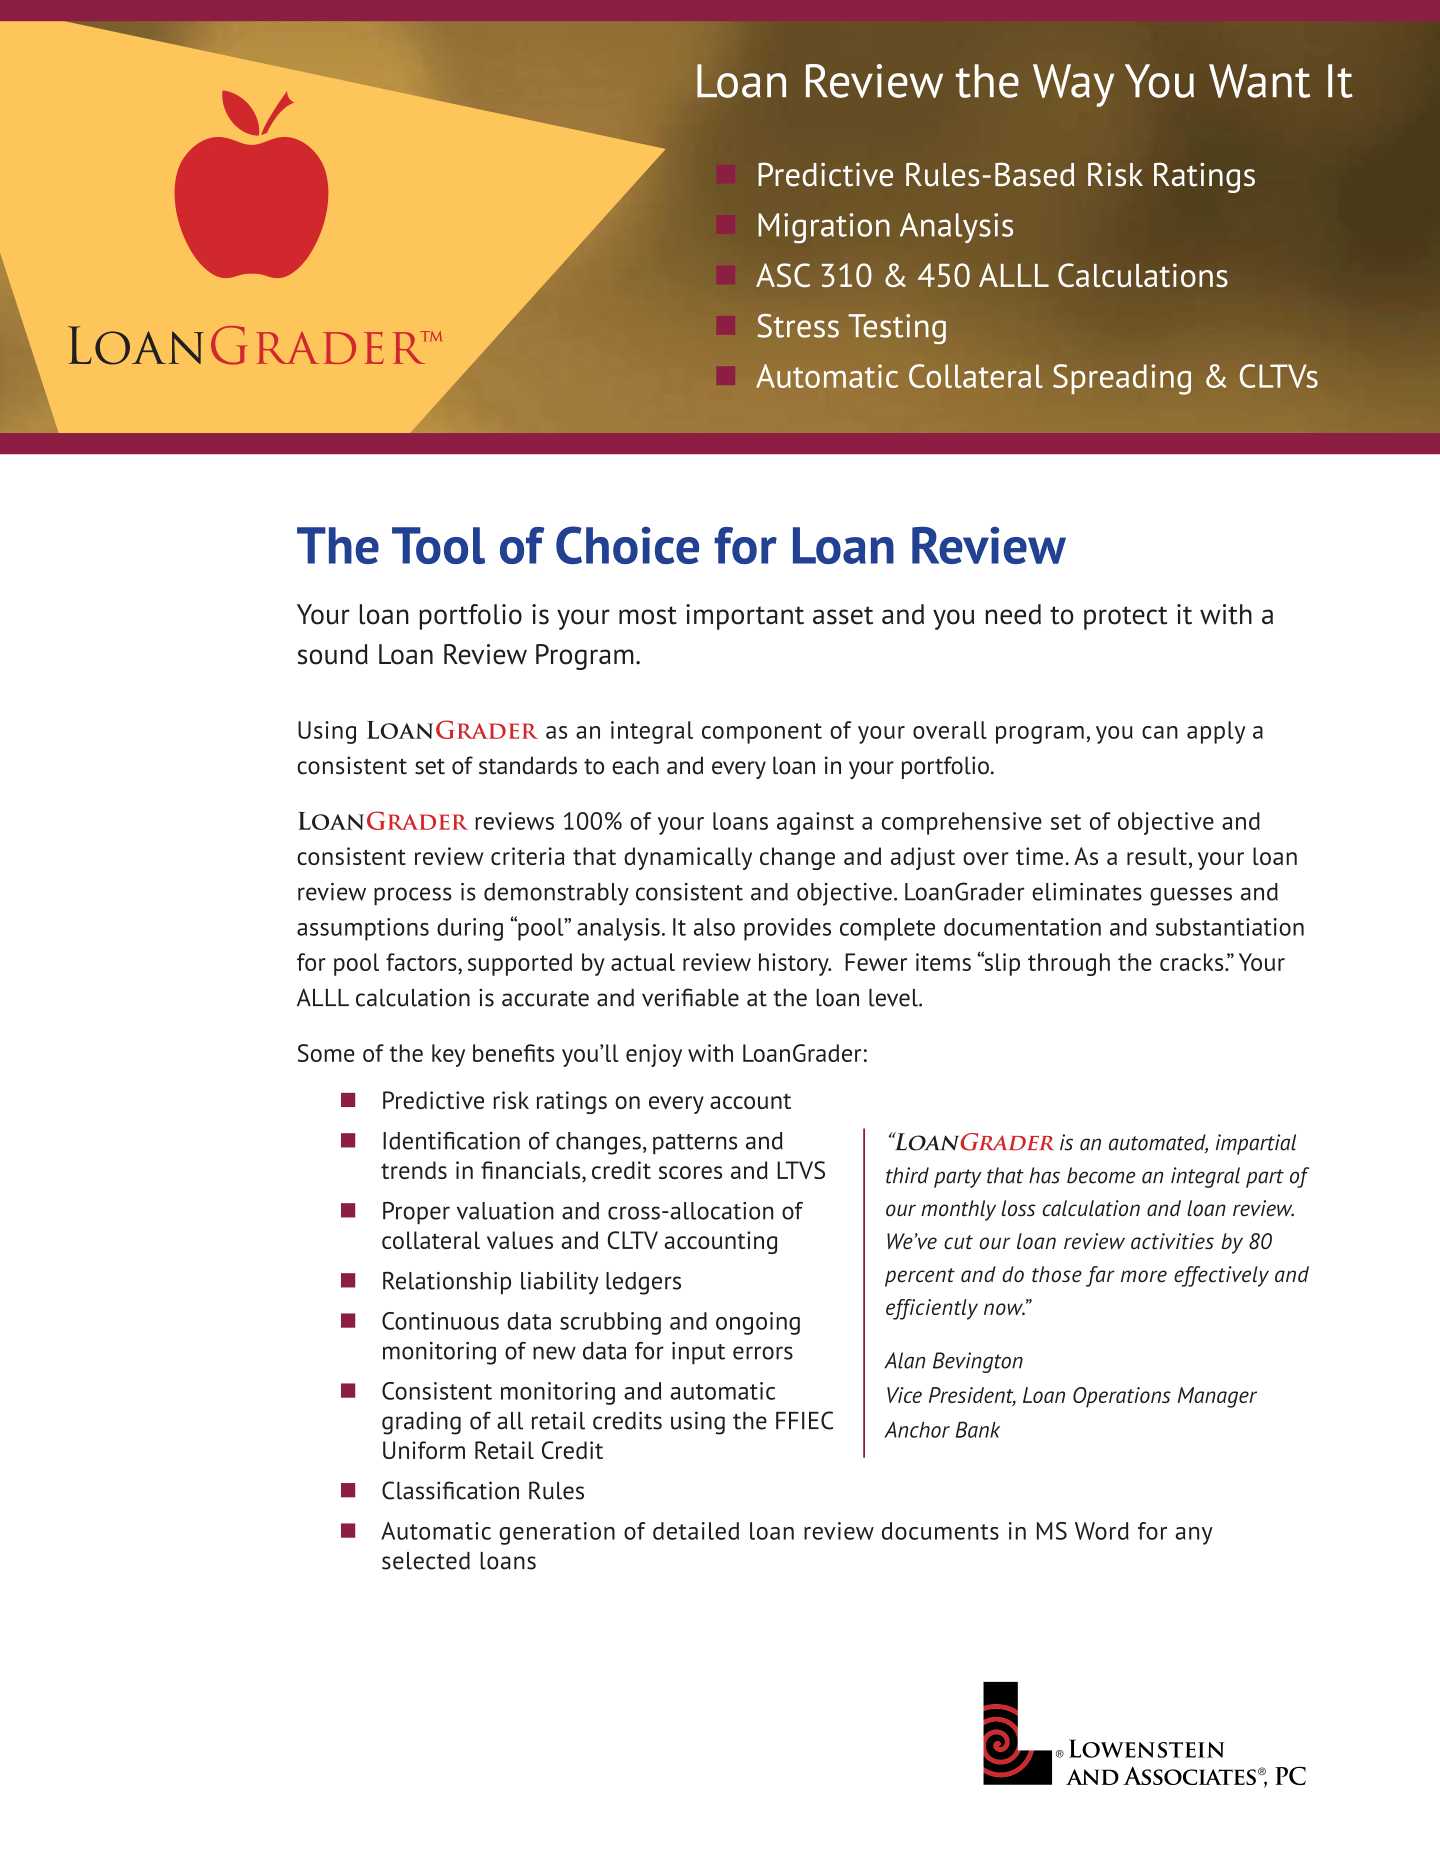 This screenshot has width=1440, height=1864. What do you see at coordinates (758, 1323) in the screenshot?
I see `ongoing` at bounding box center [758, 1323].
